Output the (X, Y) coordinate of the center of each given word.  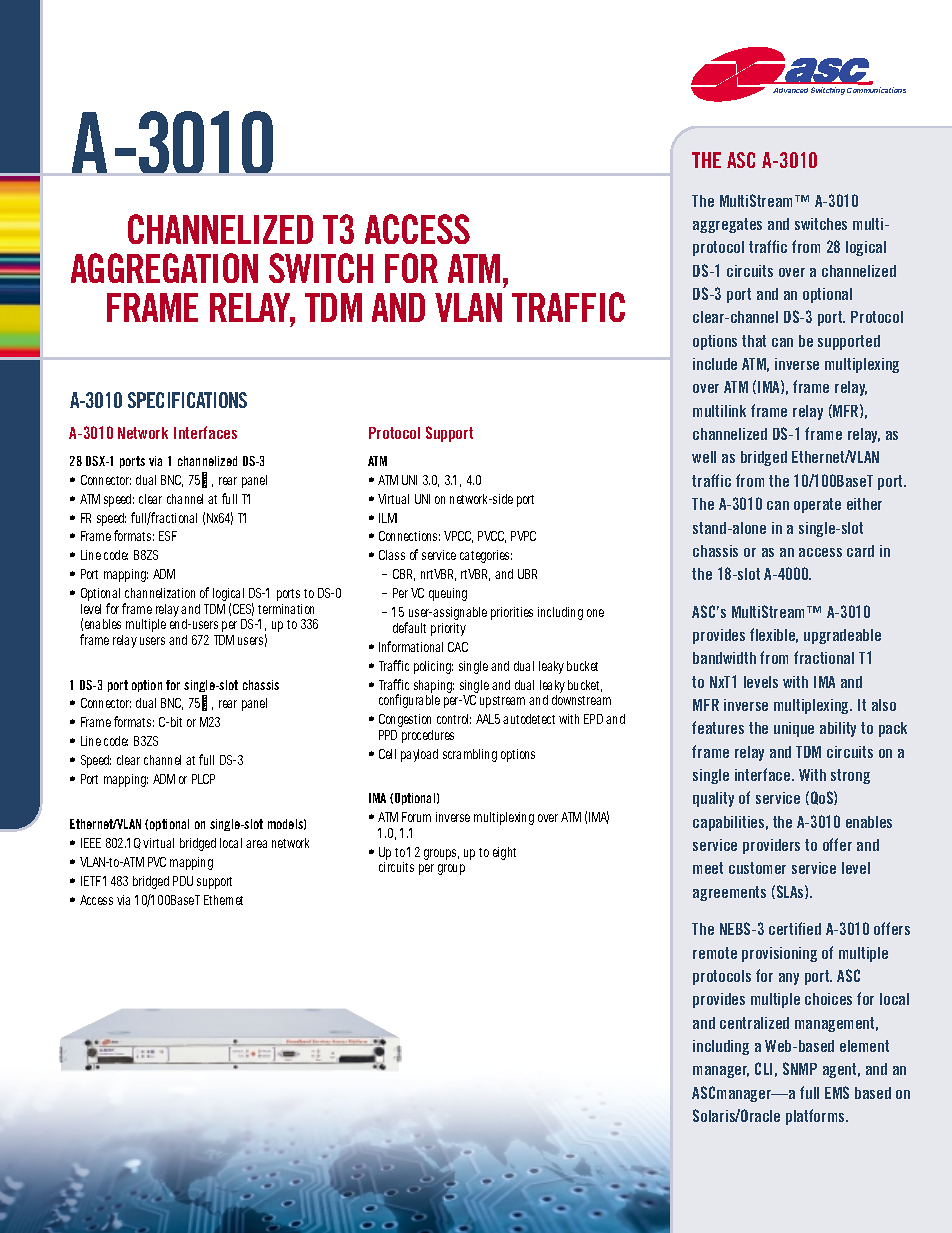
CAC (458, 647)
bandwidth (724, 658)
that (754, 341)
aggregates (727, 225)
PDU (183, 881)
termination (286, 609)
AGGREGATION (164, 268)
